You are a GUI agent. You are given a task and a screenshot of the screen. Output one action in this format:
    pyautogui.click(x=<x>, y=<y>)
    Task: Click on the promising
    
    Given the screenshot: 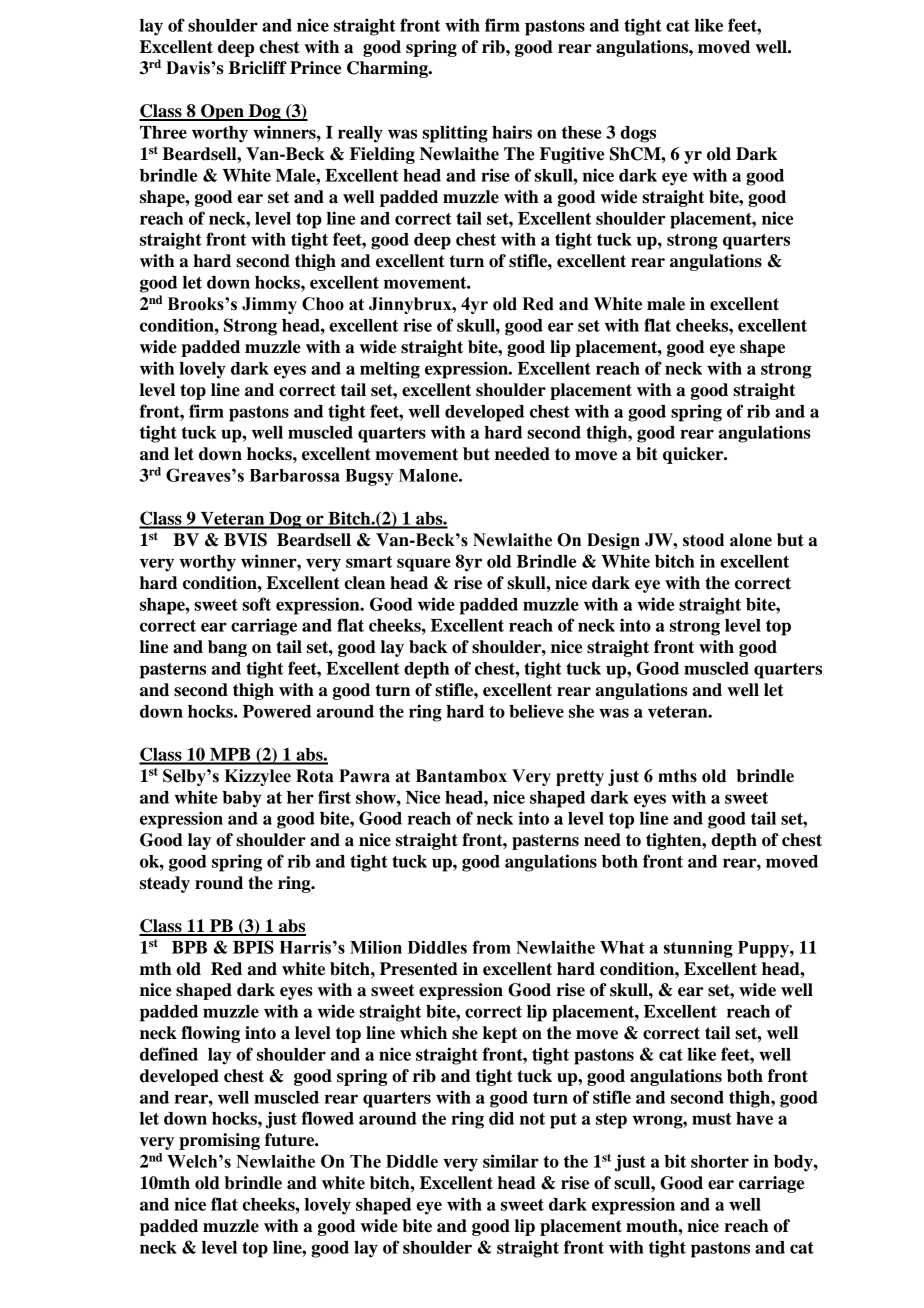 What is the action you would take?
    pyautogui.click(x=219, y=1141)
